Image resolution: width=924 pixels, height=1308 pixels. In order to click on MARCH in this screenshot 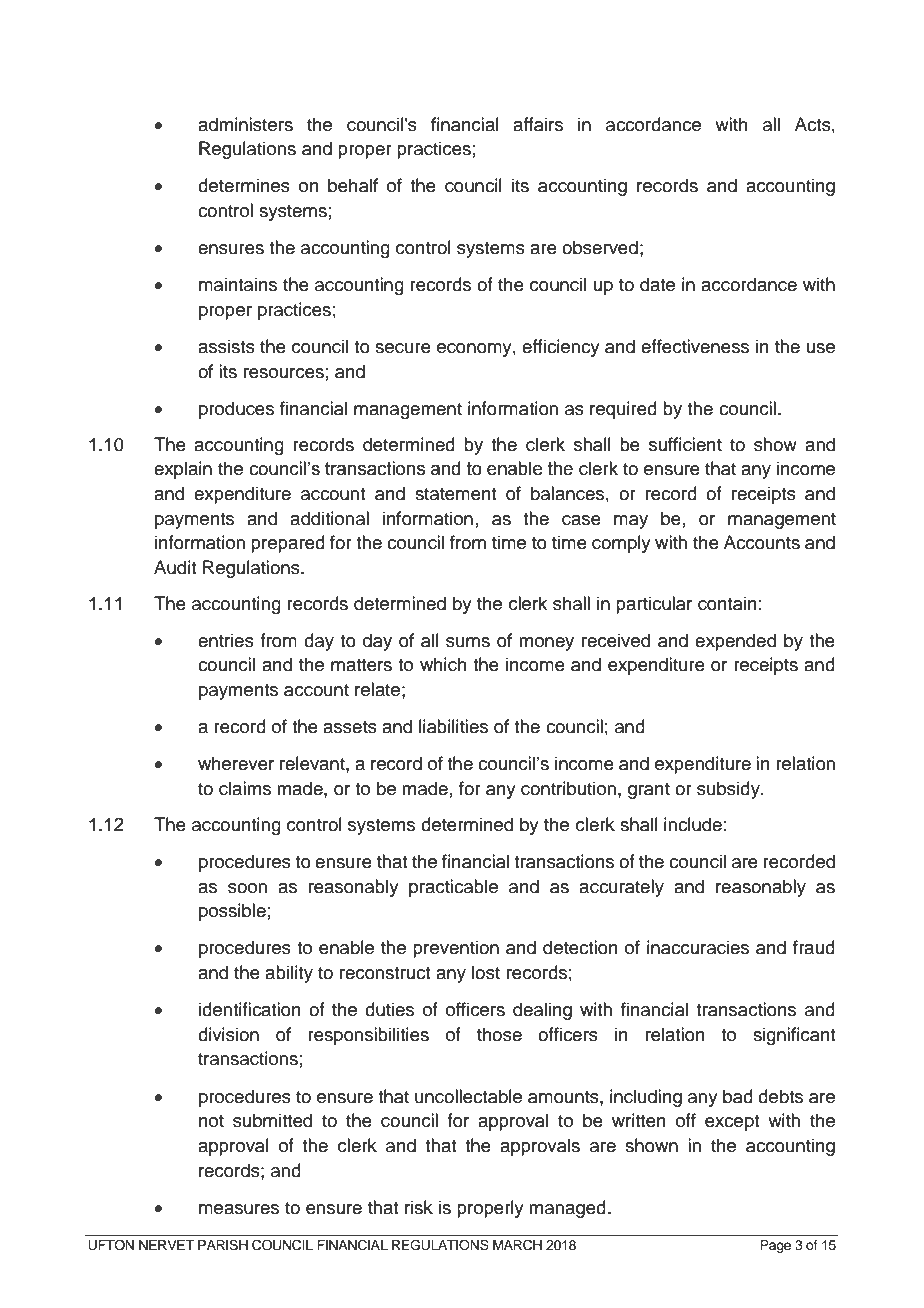, I will do `click(517, 1245)`.
